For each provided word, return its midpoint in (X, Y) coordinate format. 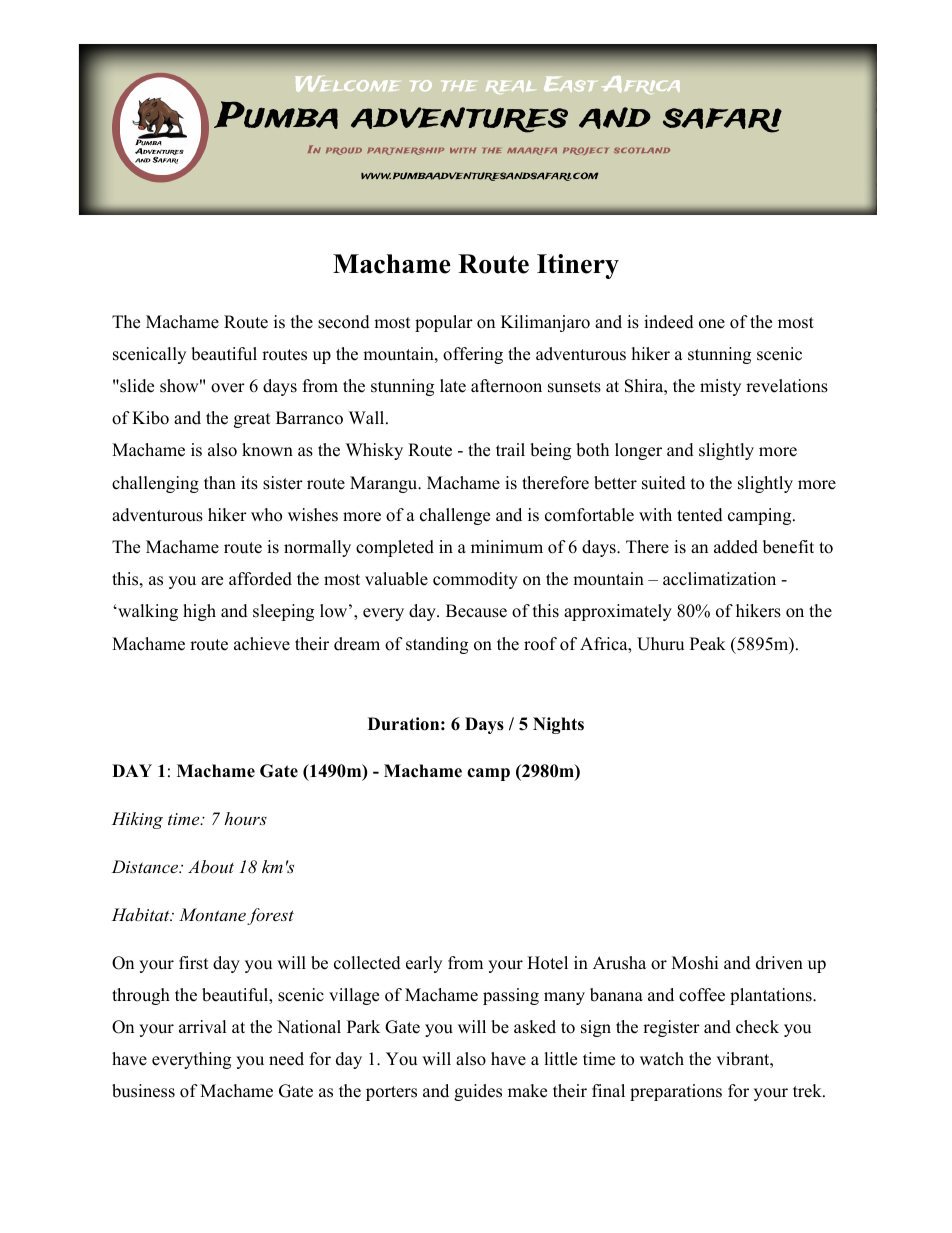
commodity (475, 580)
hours (245, 818)
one (712, 324)
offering (473, 355)
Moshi (695, 963)
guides (478, 1092)
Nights (558, 725)
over (228, 388)
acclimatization (719, 579)
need (286, 1059)
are (212, 581)
